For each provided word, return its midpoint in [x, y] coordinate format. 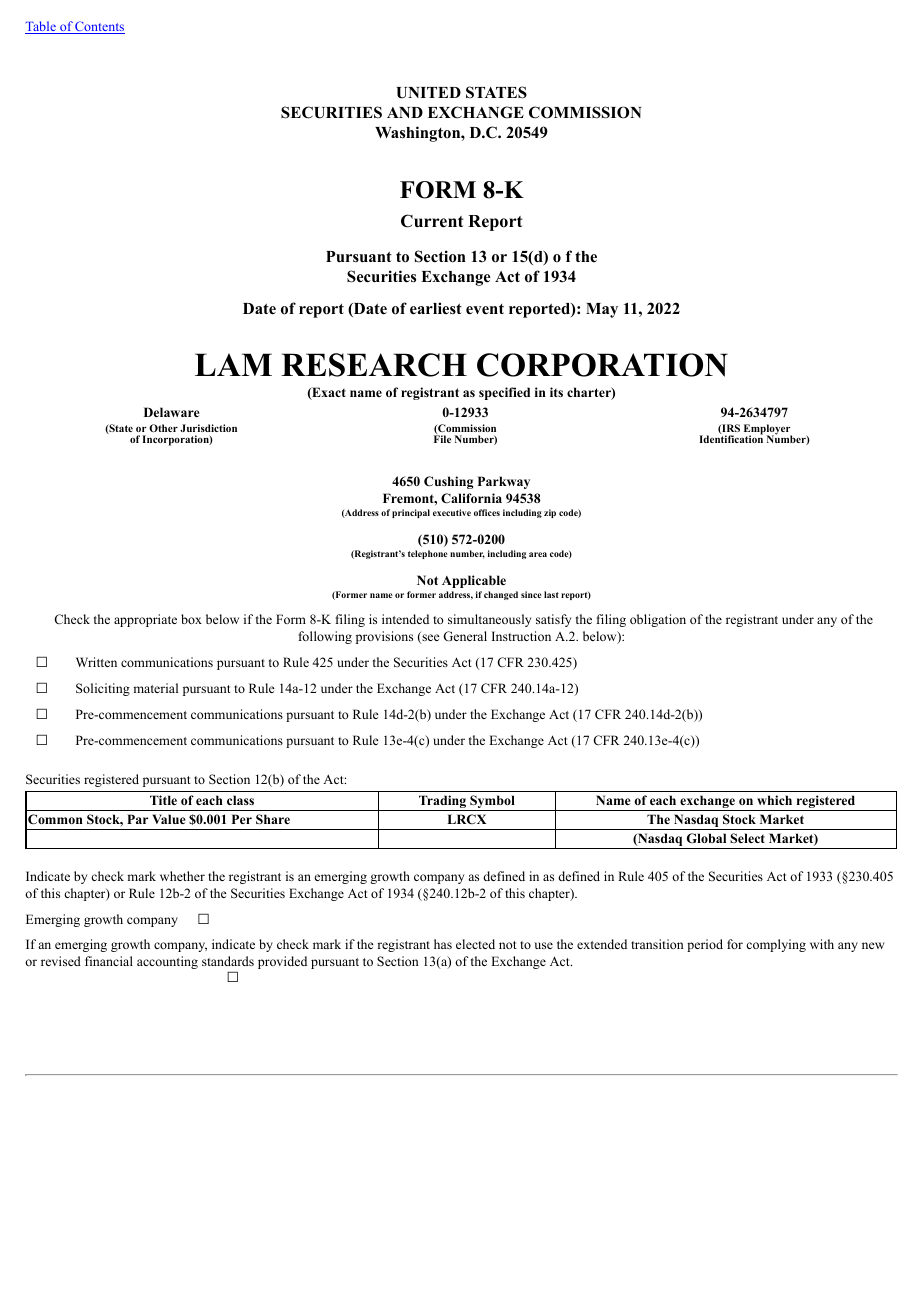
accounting [167, 962]
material [155, 688]
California [471, 498]
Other [163, 428]
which [774, 800]
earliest [436, 308]
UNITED [429, 93]
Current [432, 221]
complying [776, 945]
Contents [99, 27]
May [602, 310]
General [465, 636]
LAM [233, 364]
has [443, 944]
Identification [731, 438]
